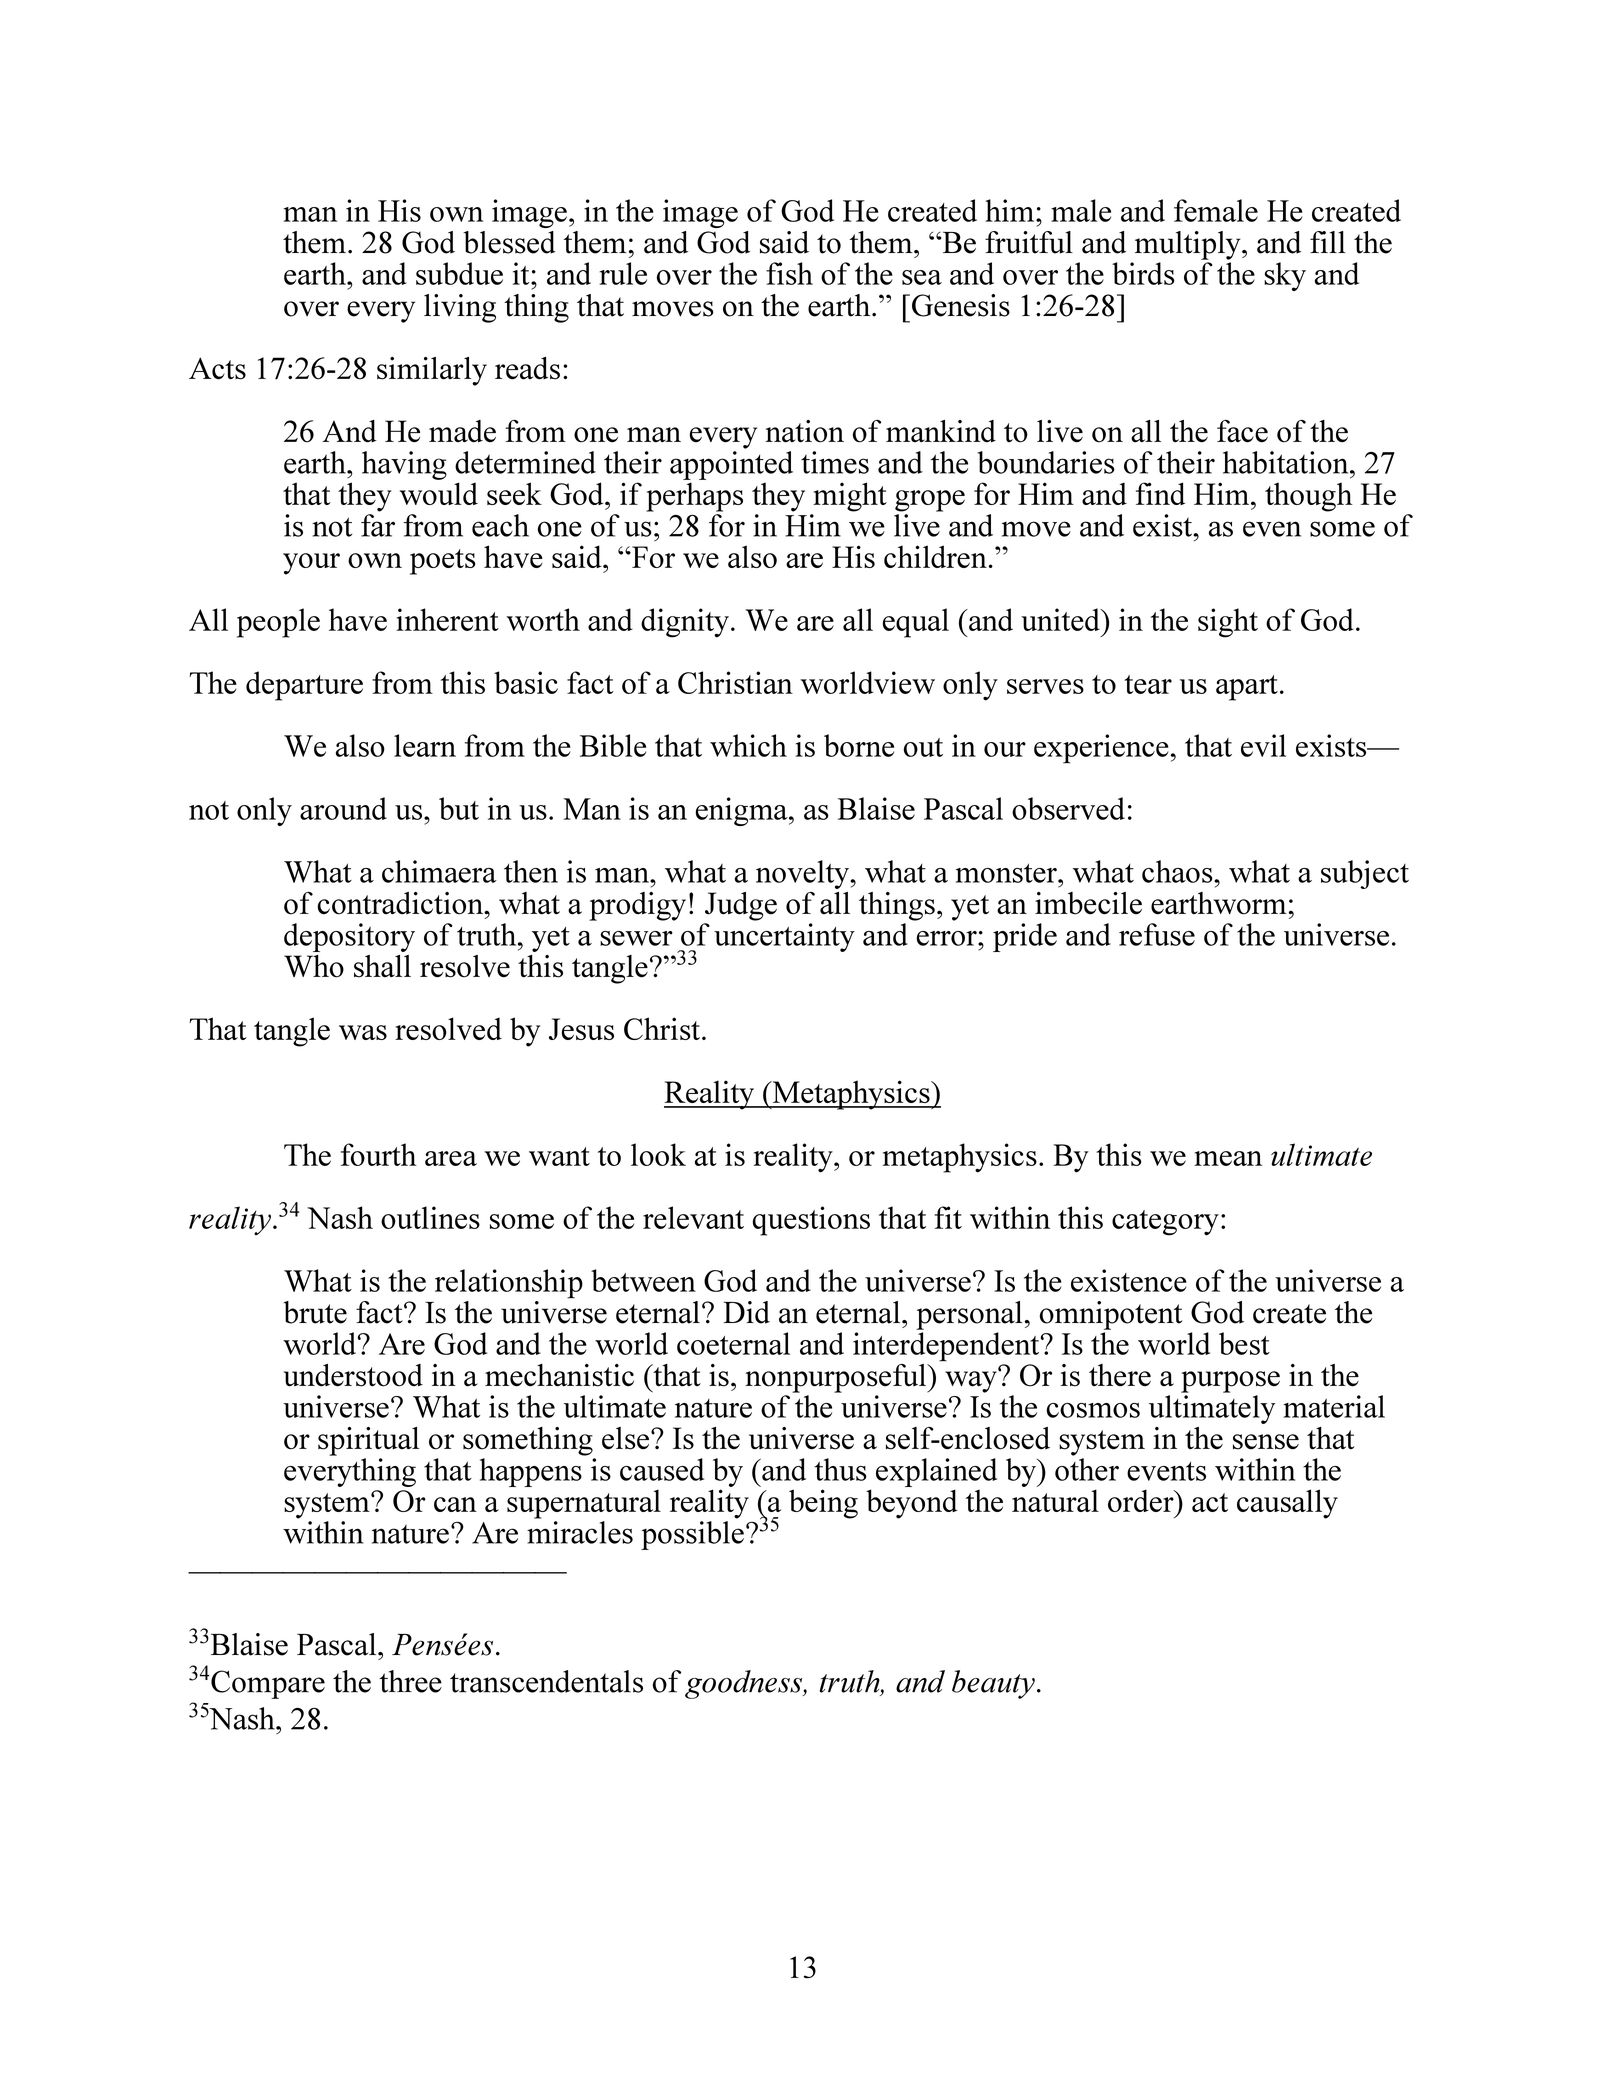  Describe the element at coordinates (459, 273) in the document. I see `subdue` at that location.
